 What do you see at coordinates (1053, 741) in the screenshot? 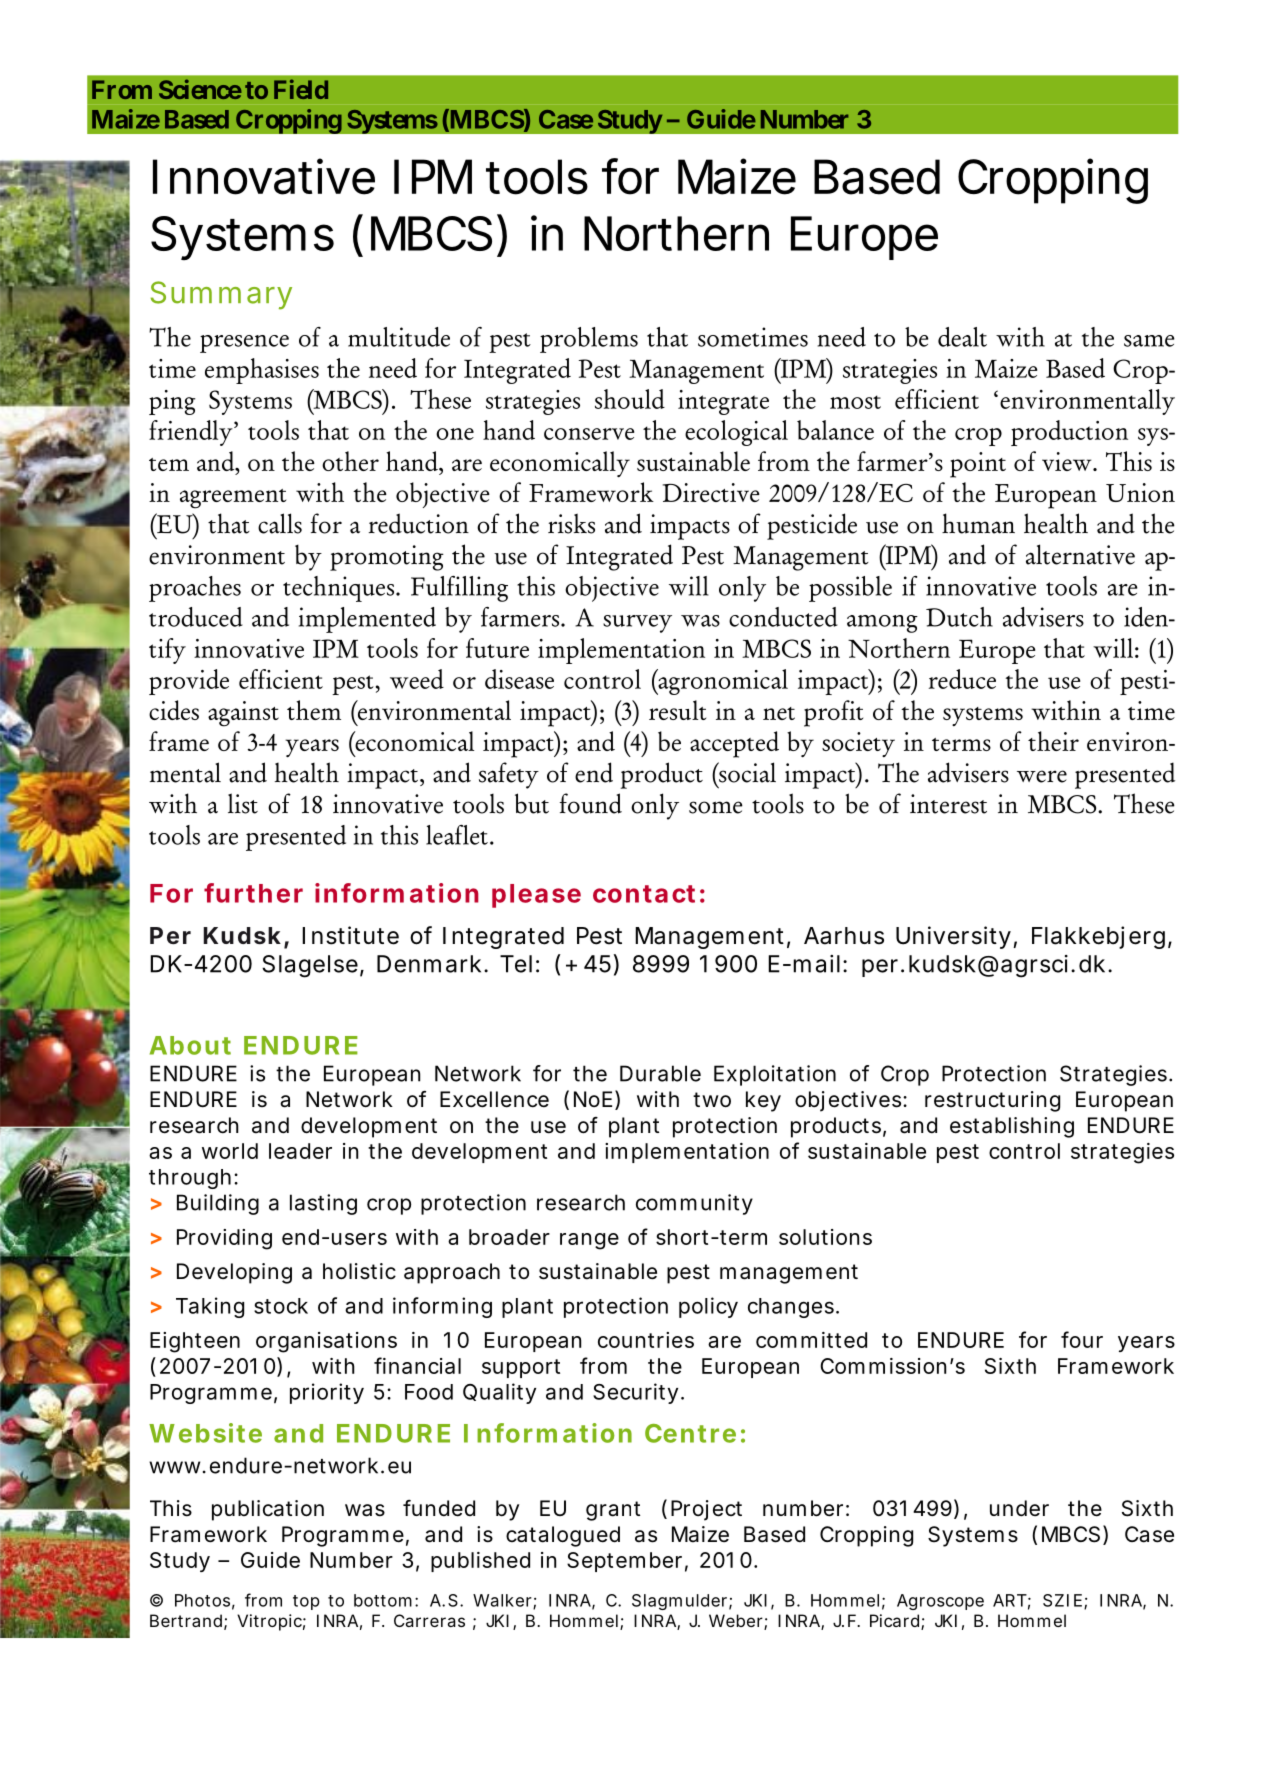
I see `their` at bounding box center [1053, 741].
